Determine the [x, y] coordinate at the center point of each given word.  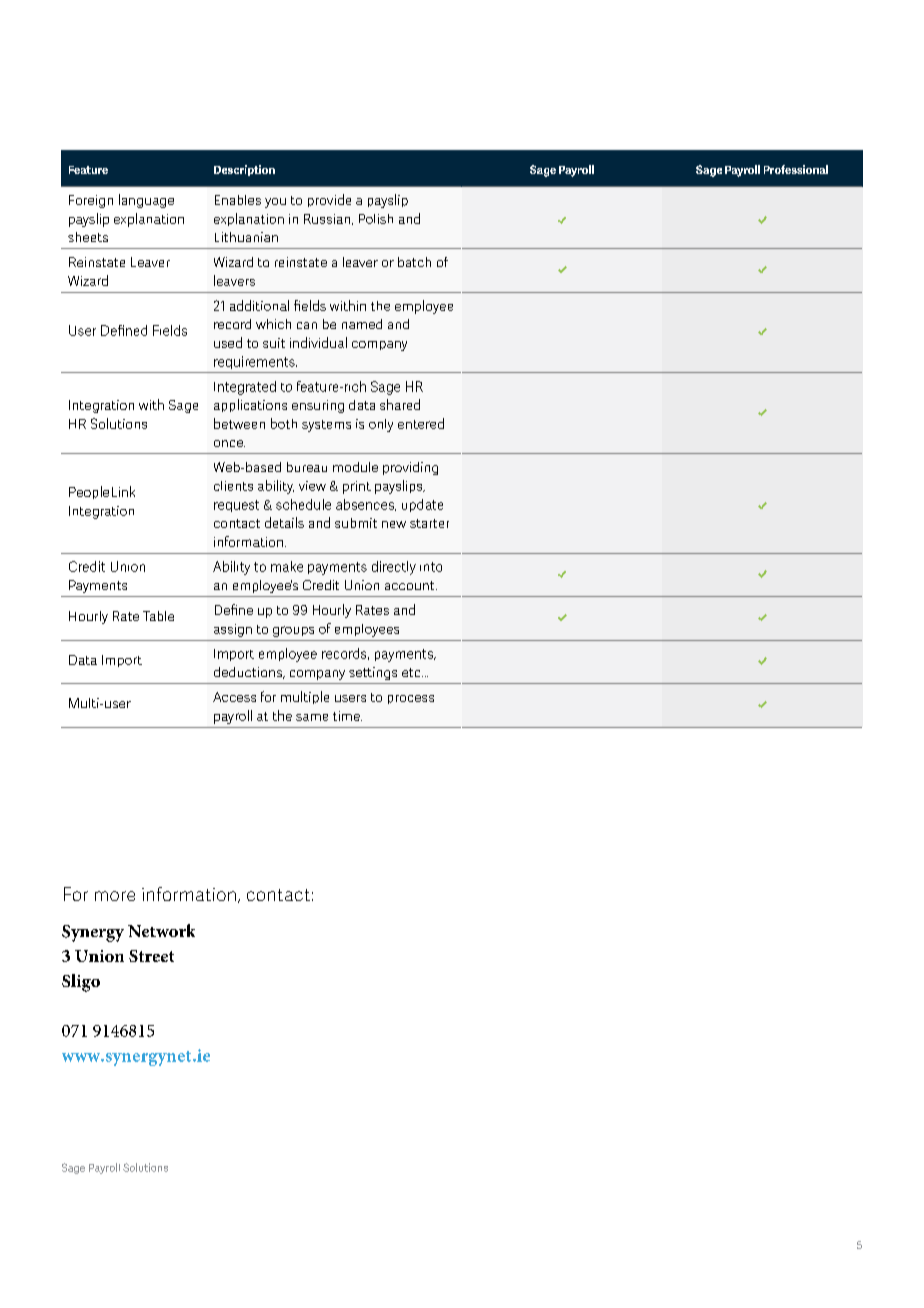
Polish [376, 219]
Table [158, 616]
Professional [796, 169]
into [431, 567]
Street [151, 956]
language [146, 201]
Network [161, 930]
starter [429, 523]
